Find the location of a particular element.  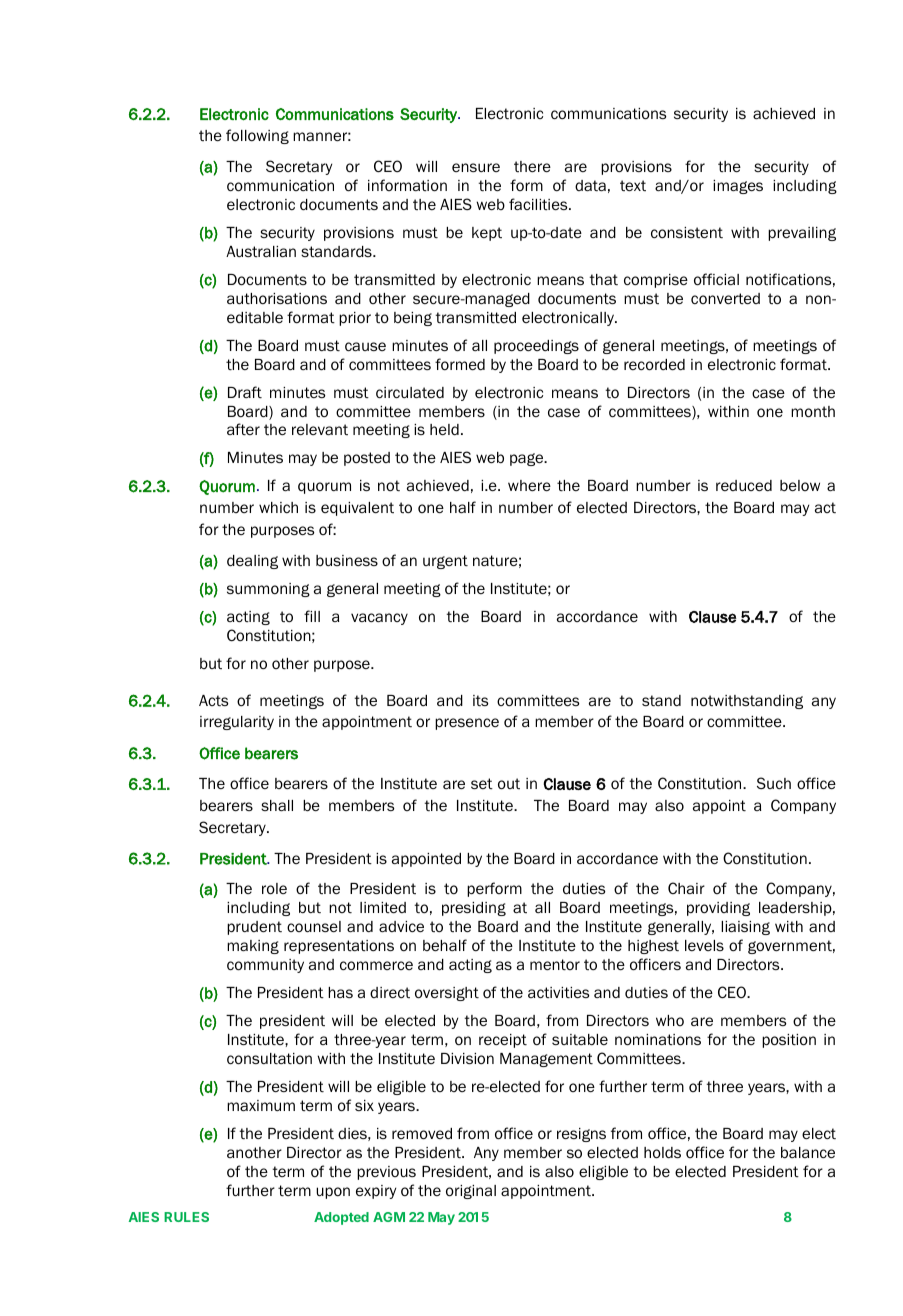

ensure is located at coordinates (476, 167).
